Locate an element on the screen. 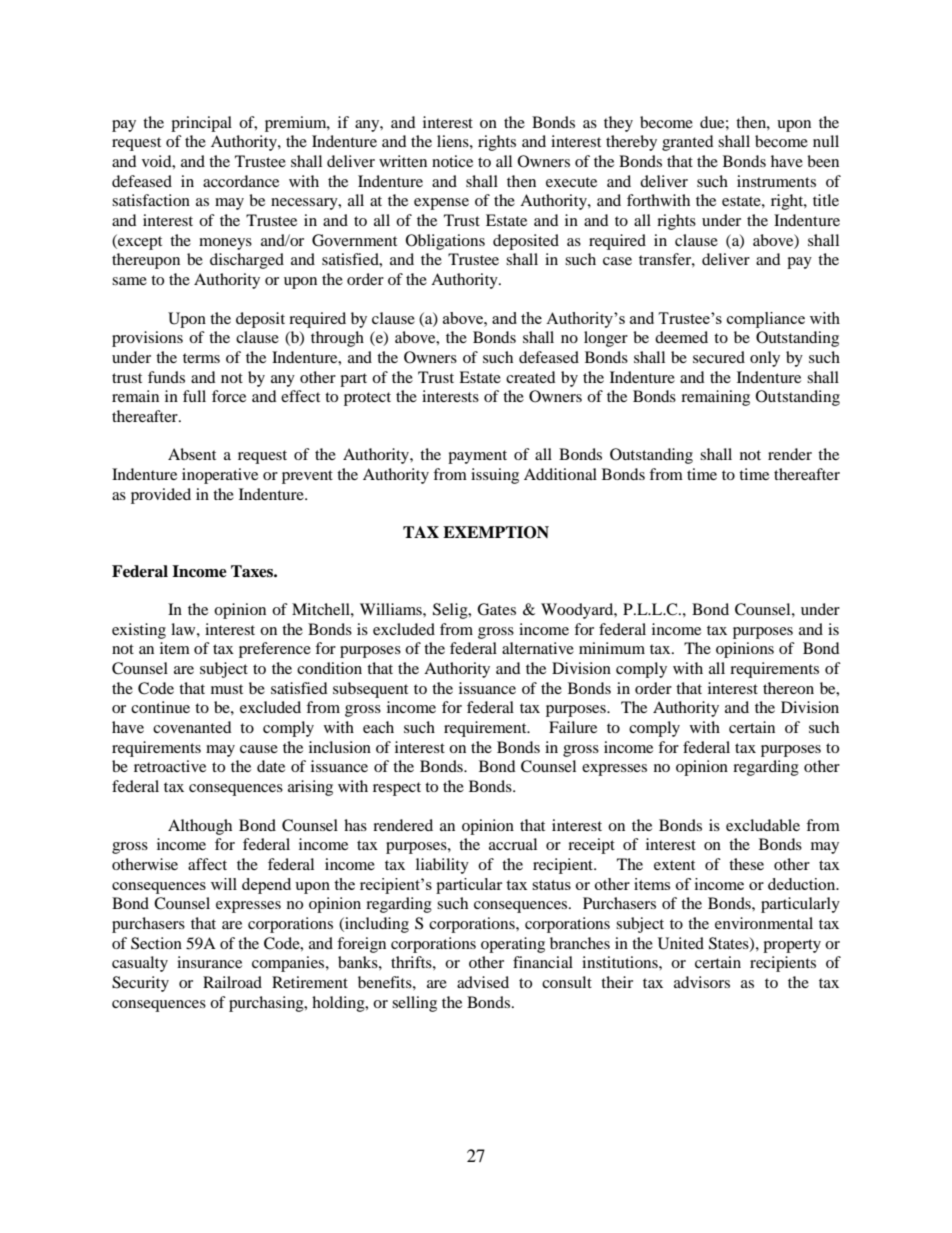 This screenshot has height=1233, width=952. Railroad is located at coordinates (232, 982).
